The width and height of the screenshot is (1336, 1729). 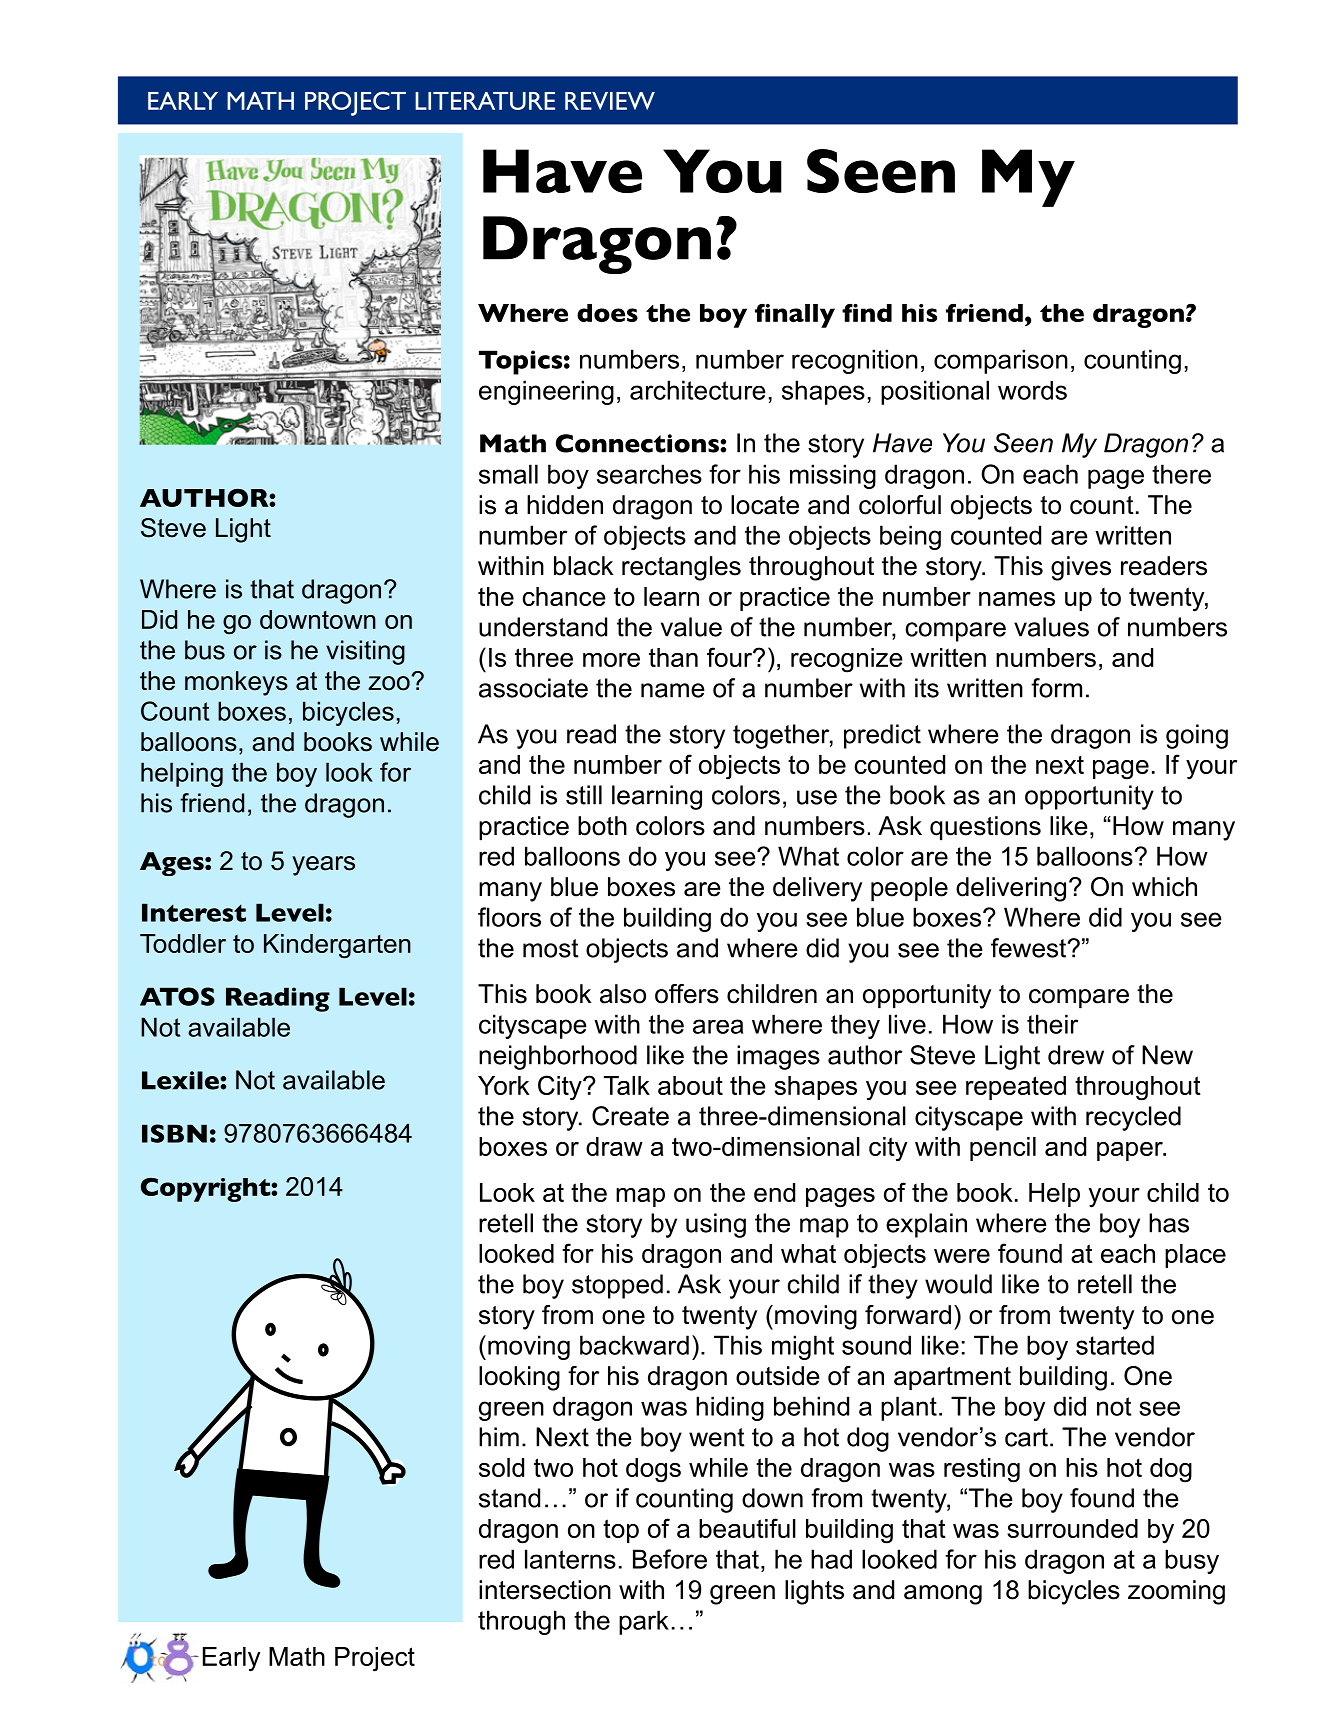 I want to click on ISBN, so click(x=174, y=1133).
